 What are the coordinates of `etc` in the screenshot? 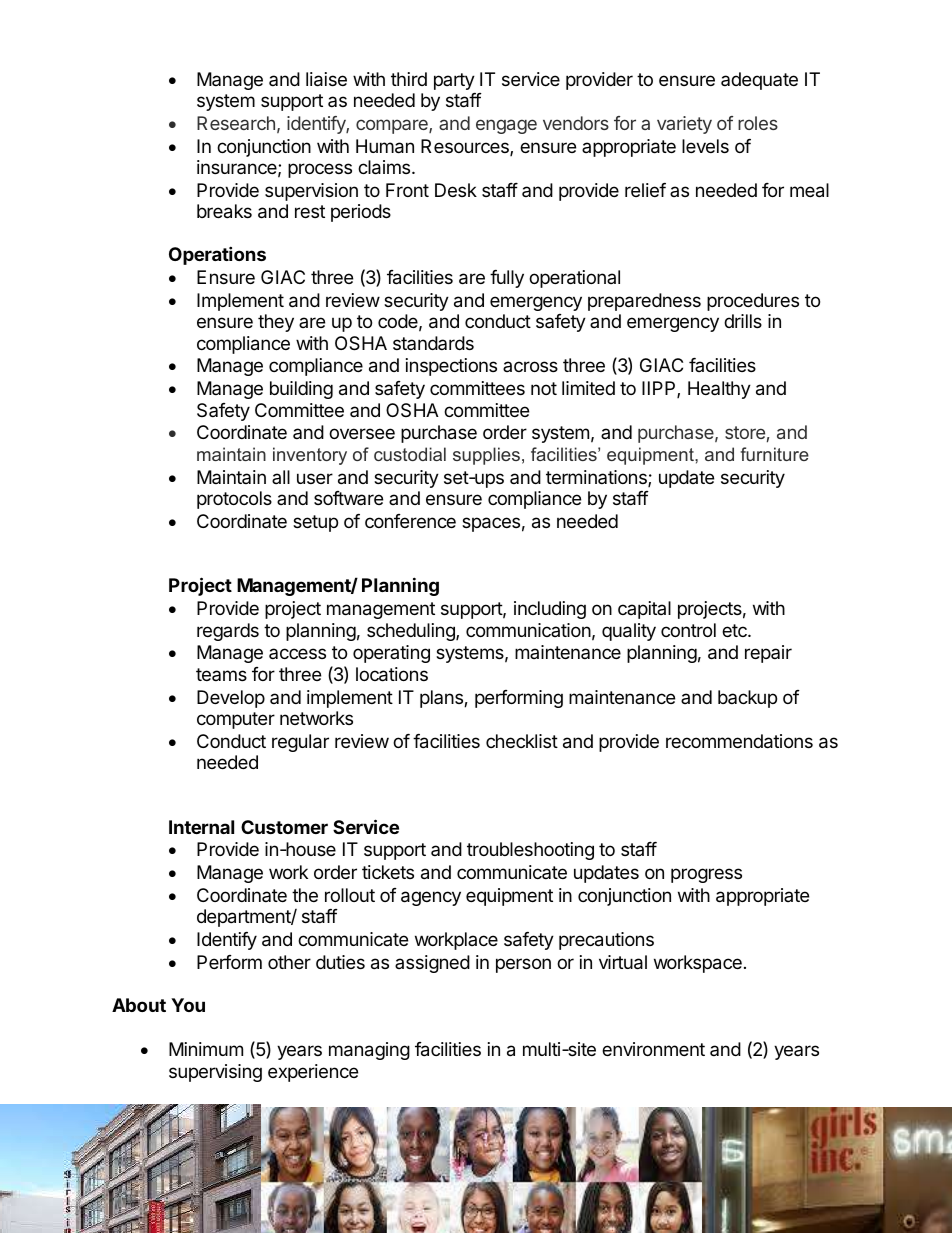 It's located at (735, 630).
